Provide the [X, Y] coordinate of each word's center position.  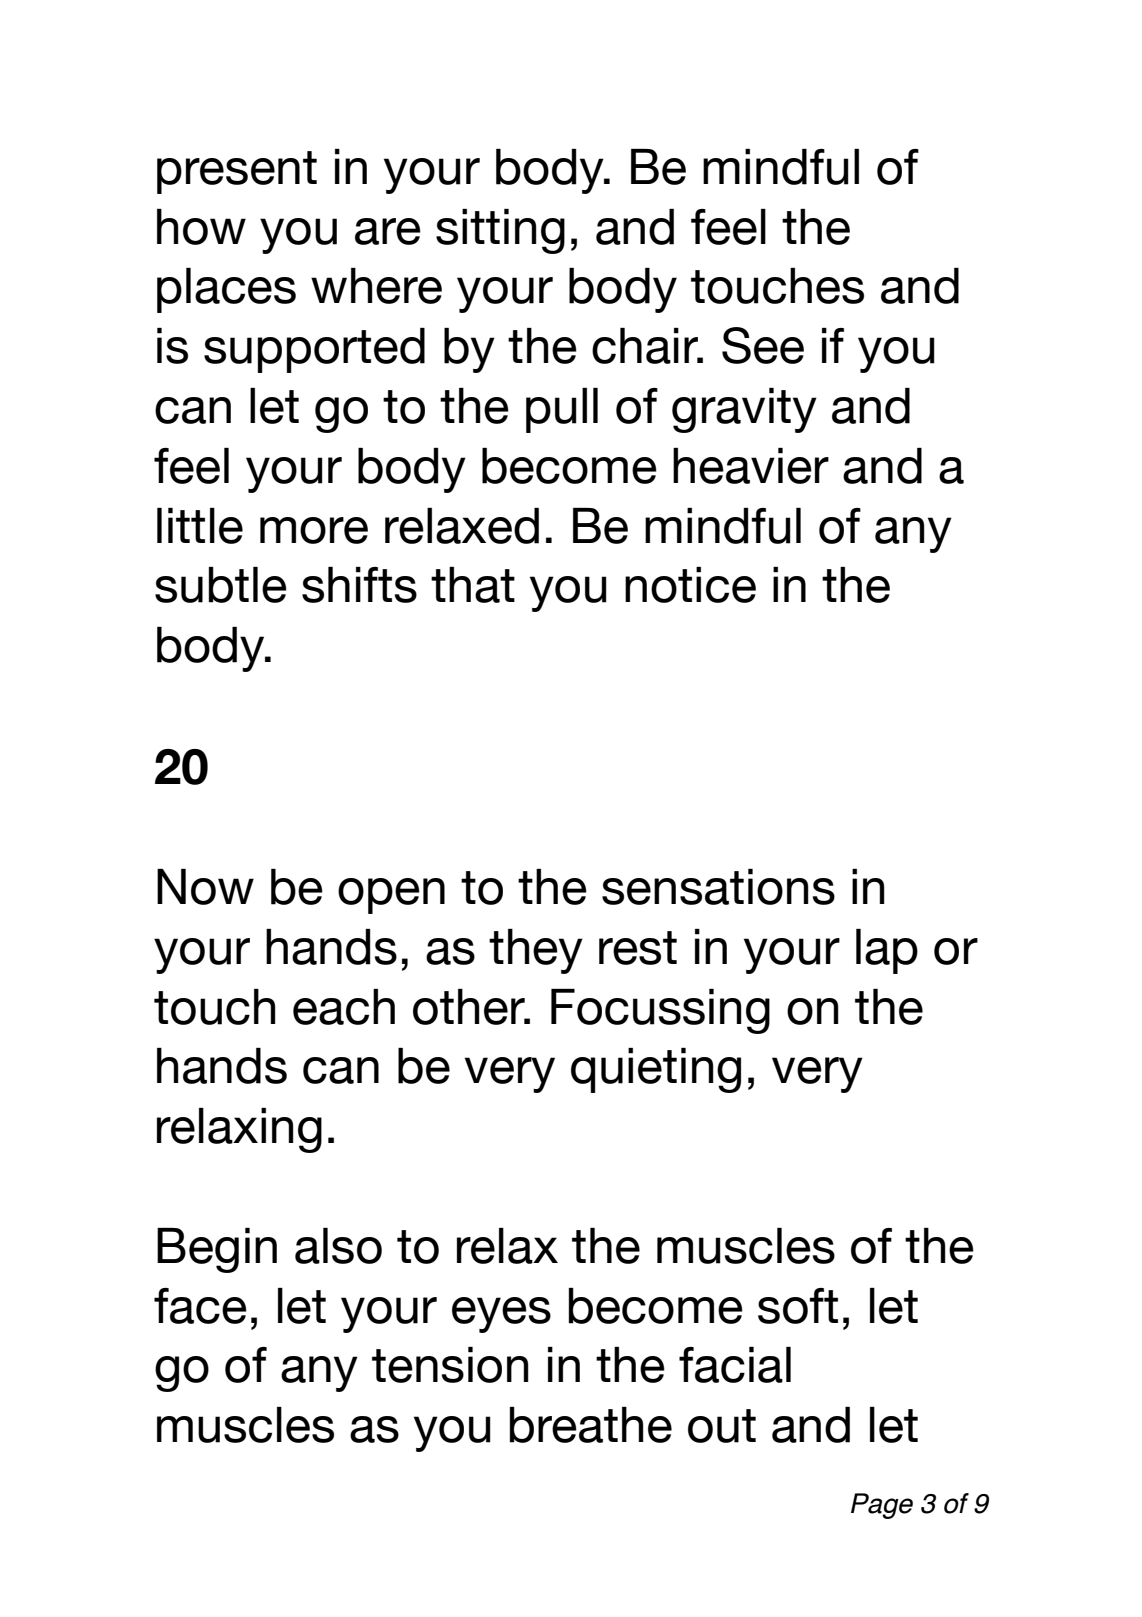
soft [798, 1306]
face [200, 1306]
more [314, 530]
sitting [500, 231]
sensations [718, 887]
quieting [656, 1070]
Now [205, 887]
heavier [751, 466]
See [763, 345]
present [237, 172]
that [473, 585]
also [338, 1246]
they [536, 951]
